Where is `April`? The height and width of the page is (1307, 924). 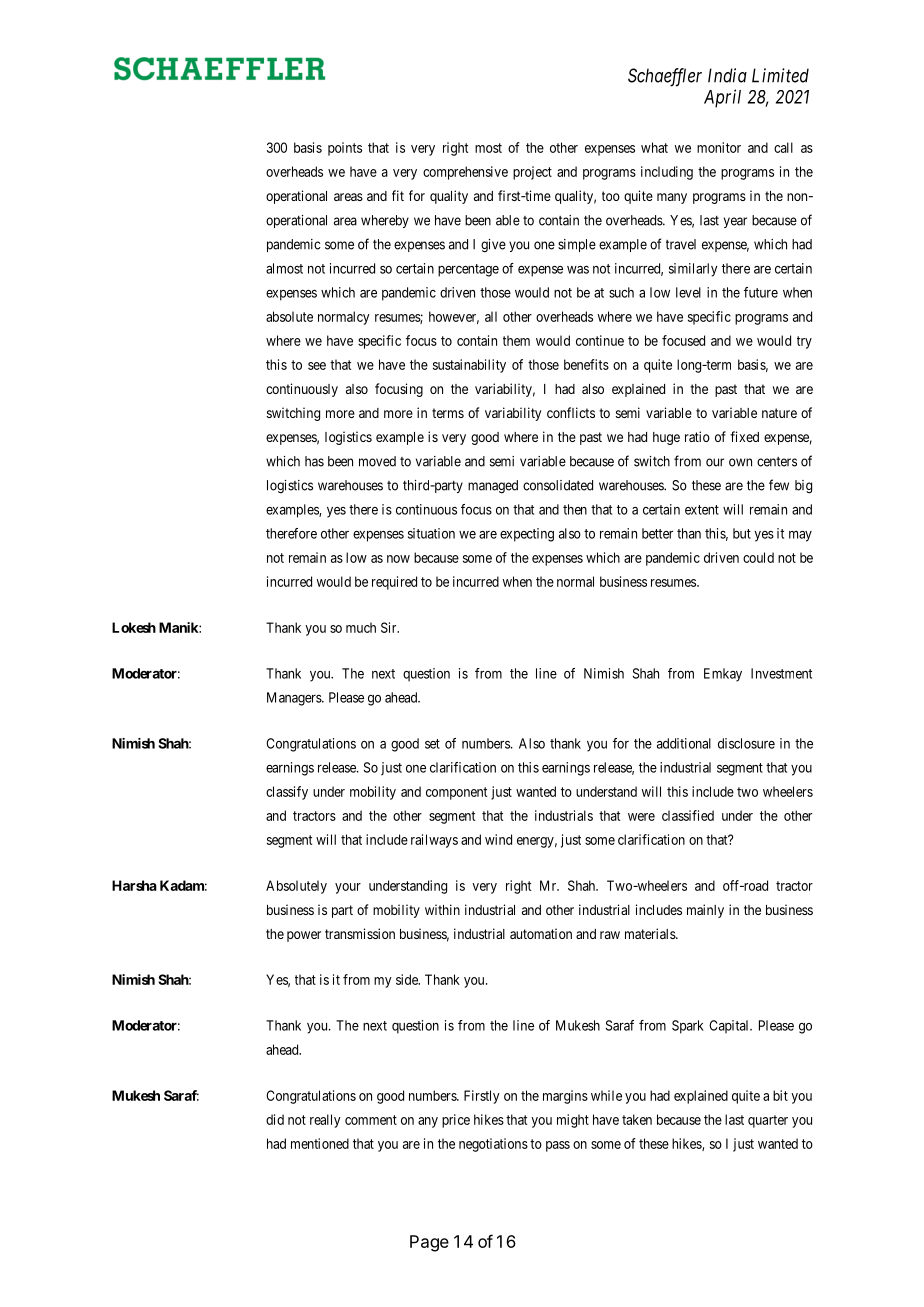 April is located at coordinates (722, 98).
